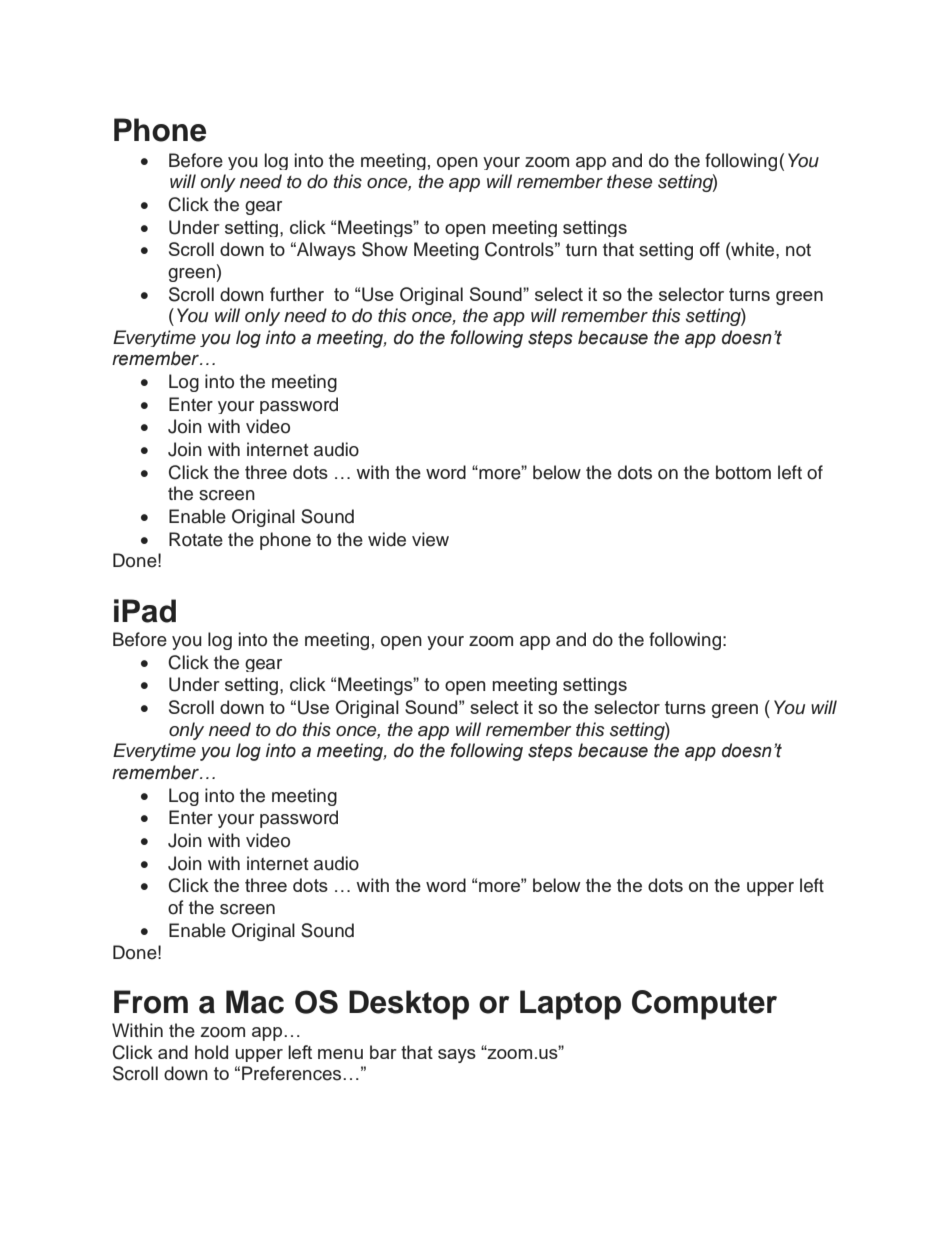 The width and height of the screenshot is (952, 1233). What do you see at coordinates (211, 1052) in the screenshot?
I see `hold` at bounding box center [211, 1052].
